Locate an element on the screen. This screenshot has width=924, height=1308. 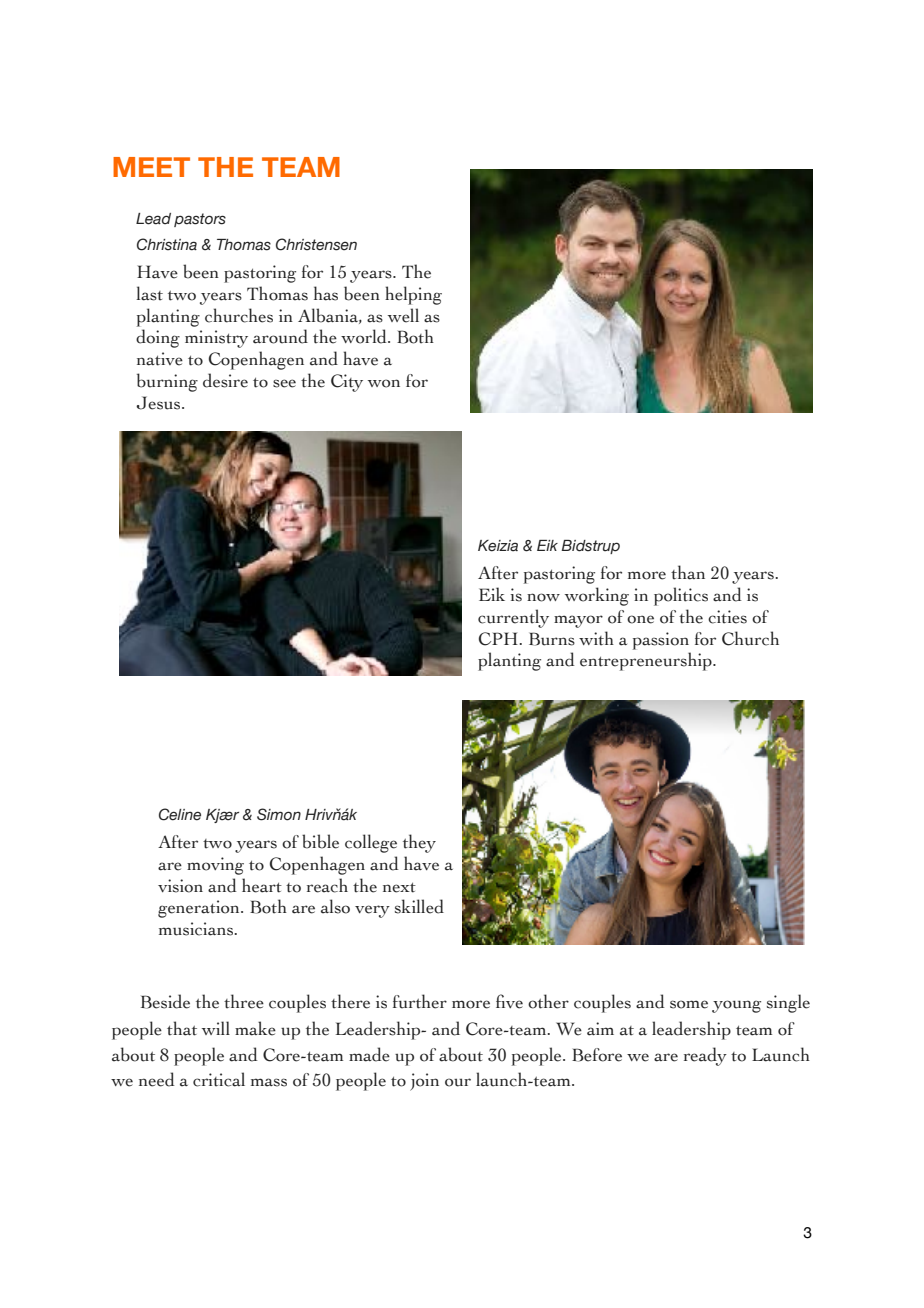
CPH is located at coordinates (499, 639).
